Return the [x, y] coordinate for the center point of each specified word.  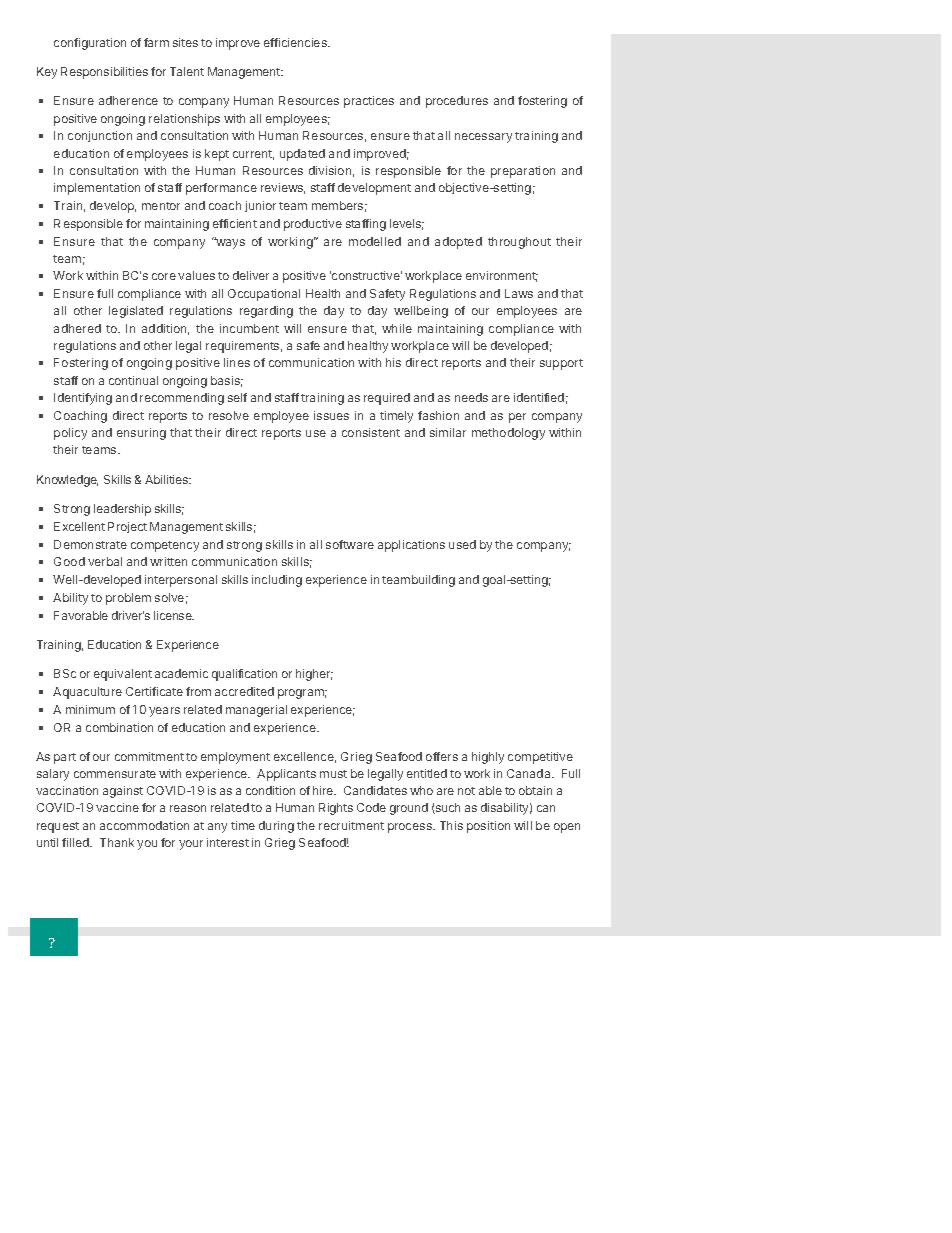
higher [314, 675]
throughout [519, 243]
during [276, 827]
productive [313, 225]
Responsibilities [104, 73]
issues [331, 415]
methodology [508, 434]
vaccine [117, 807]
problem [128, 599]
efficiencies [296, 42]
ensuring [141, 434]
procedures [457, 102]
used [462, 544]
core [164, 276]
